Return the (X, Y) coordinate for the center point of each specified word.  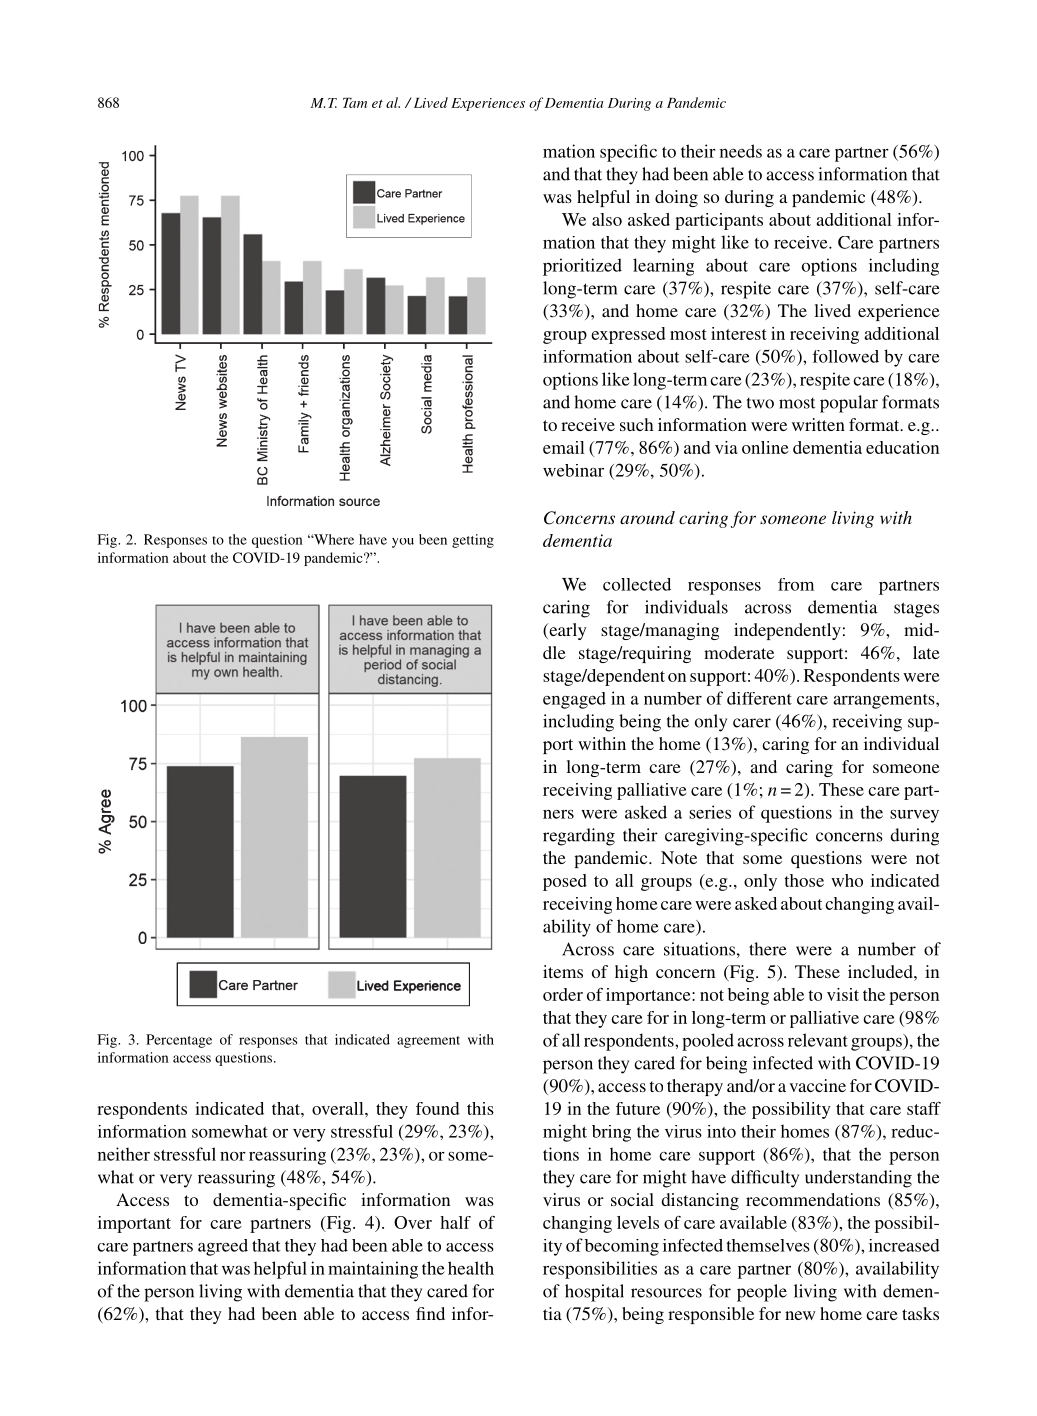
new (800, 1315)
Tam (355, 103)
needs (741, 151)
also (607, 219)
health (471, 1268)
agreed (223, 1247)
